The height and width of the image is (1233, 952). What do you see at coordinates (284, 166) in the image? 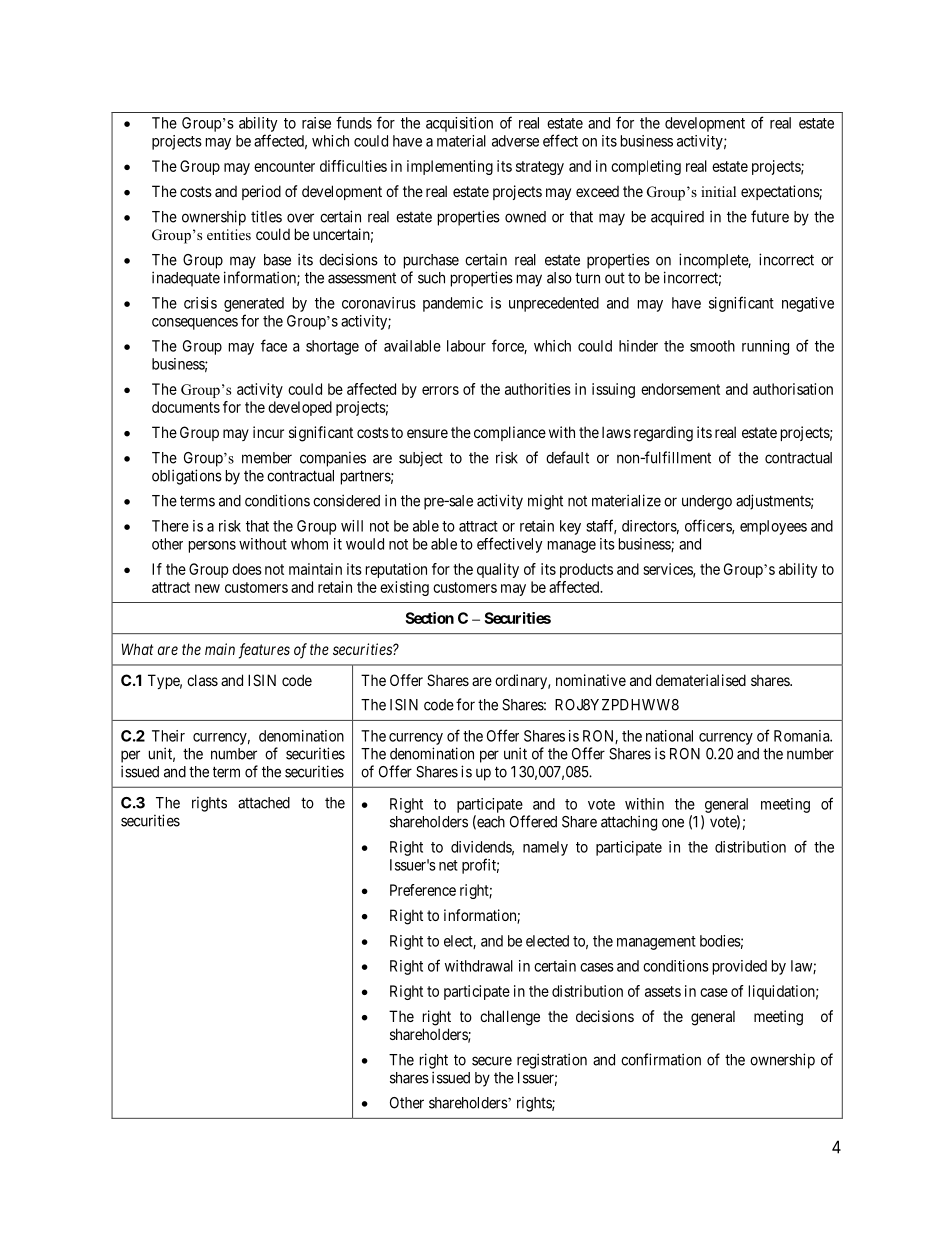
I see `encounter` at bounding box center [284, 166].
